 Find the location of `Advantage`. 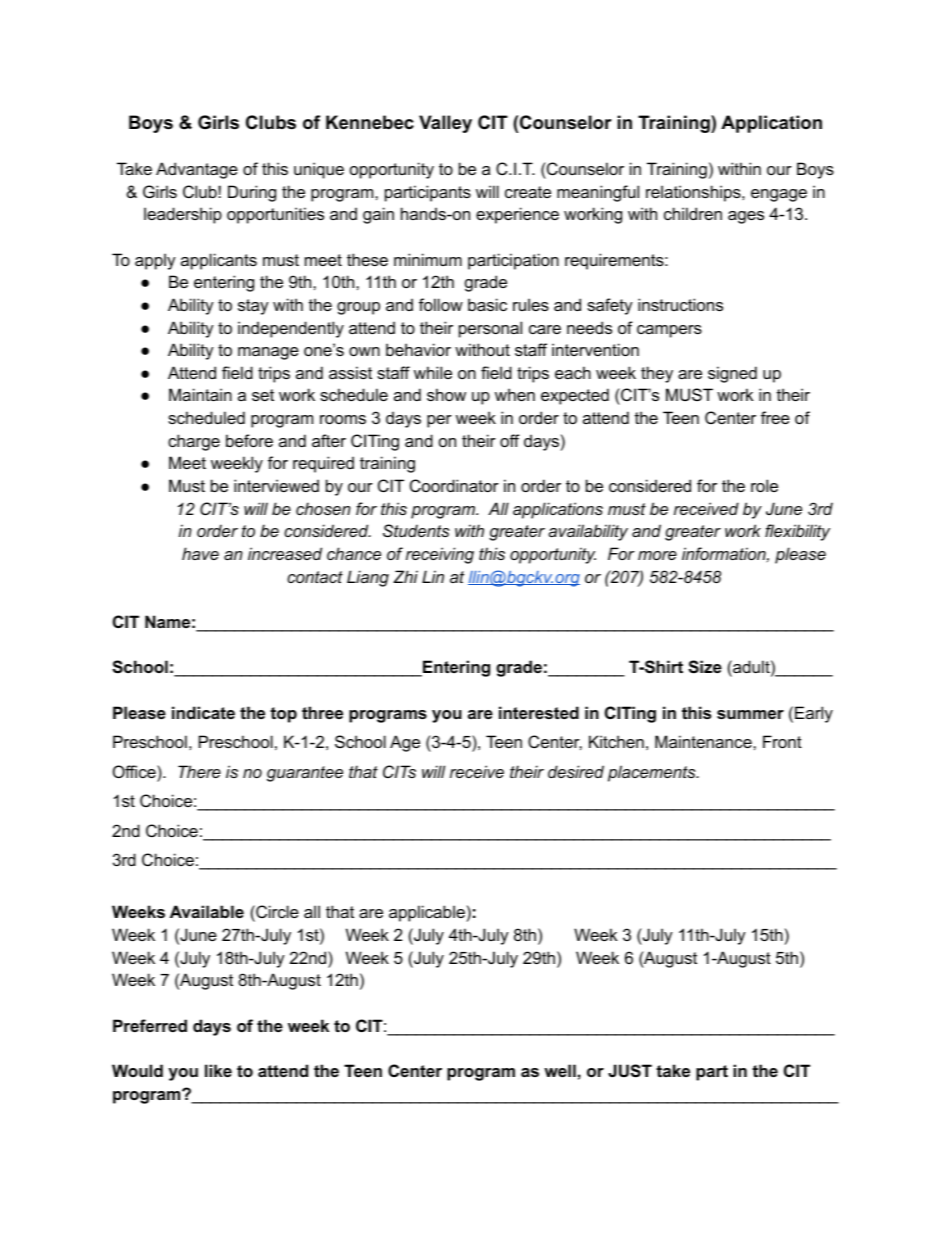

Advantage is located at coordinates (197, 170).
